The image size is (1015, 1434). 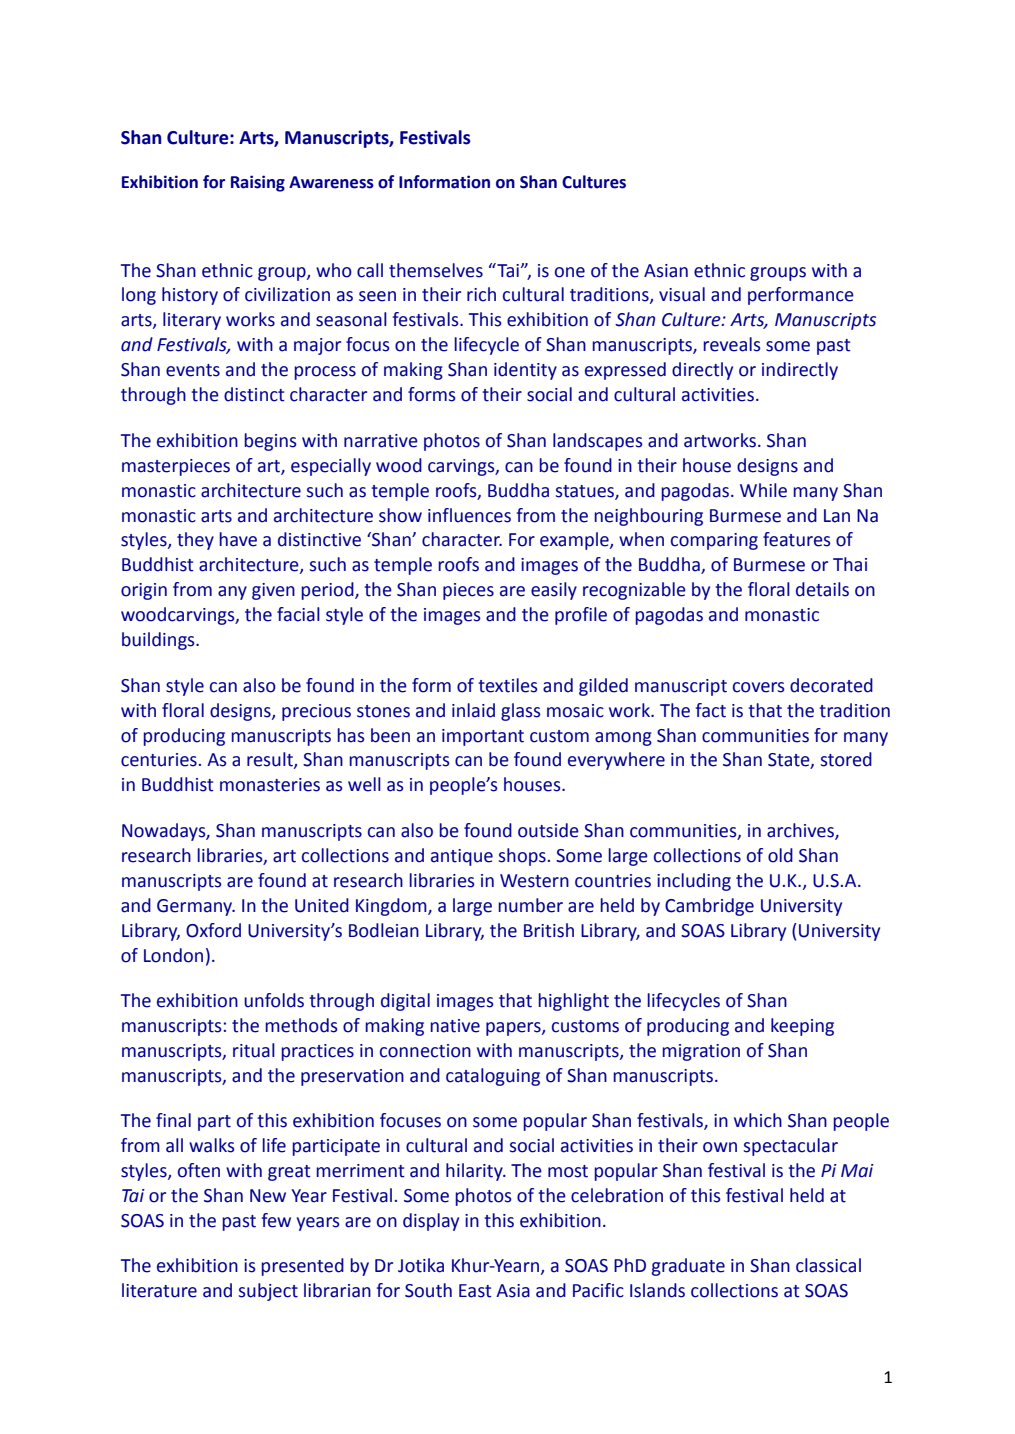 I want to click on have, so click(x=238, y=539).
